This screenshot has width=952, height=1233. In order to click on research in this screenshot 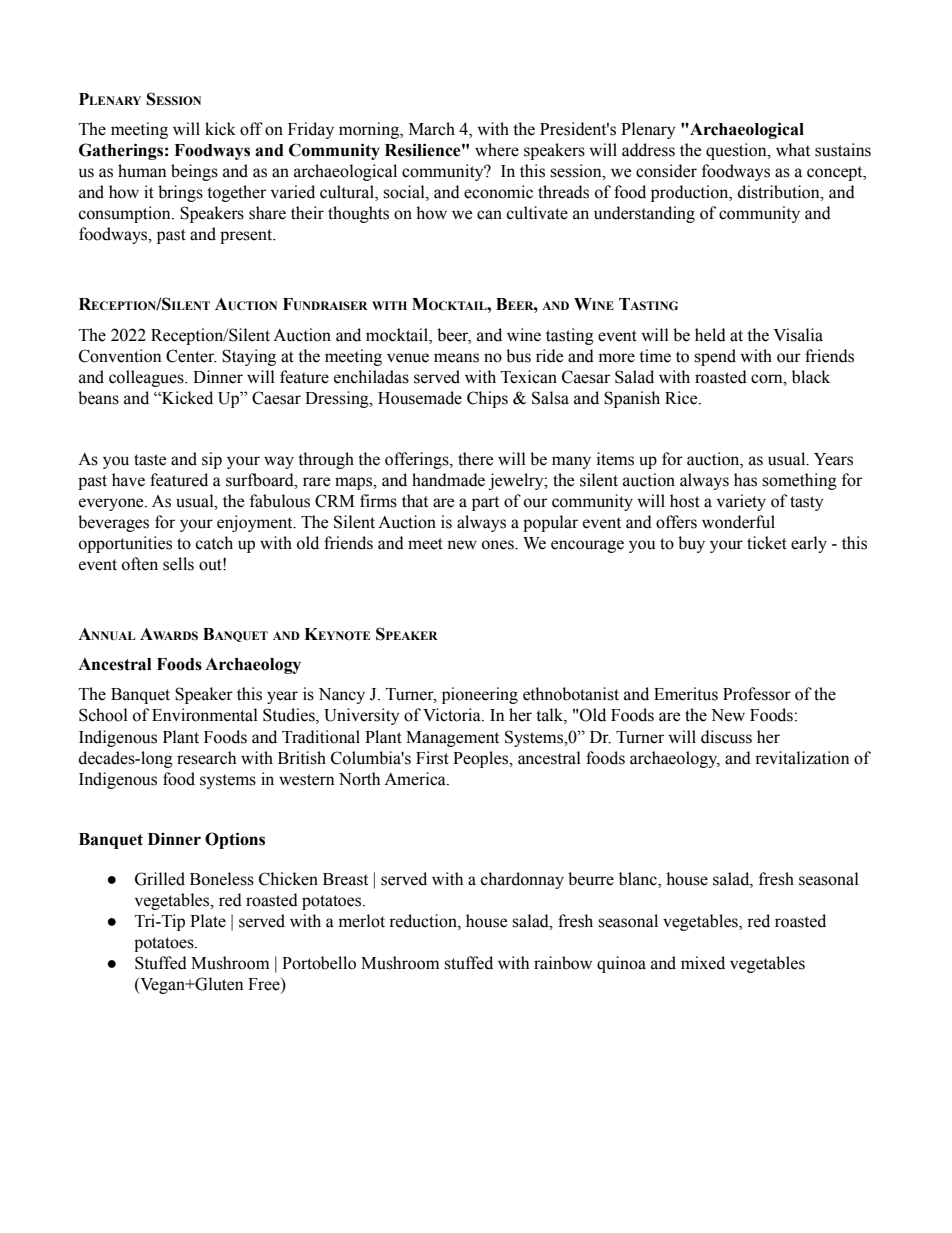, I will do `click(206, 758)`.
